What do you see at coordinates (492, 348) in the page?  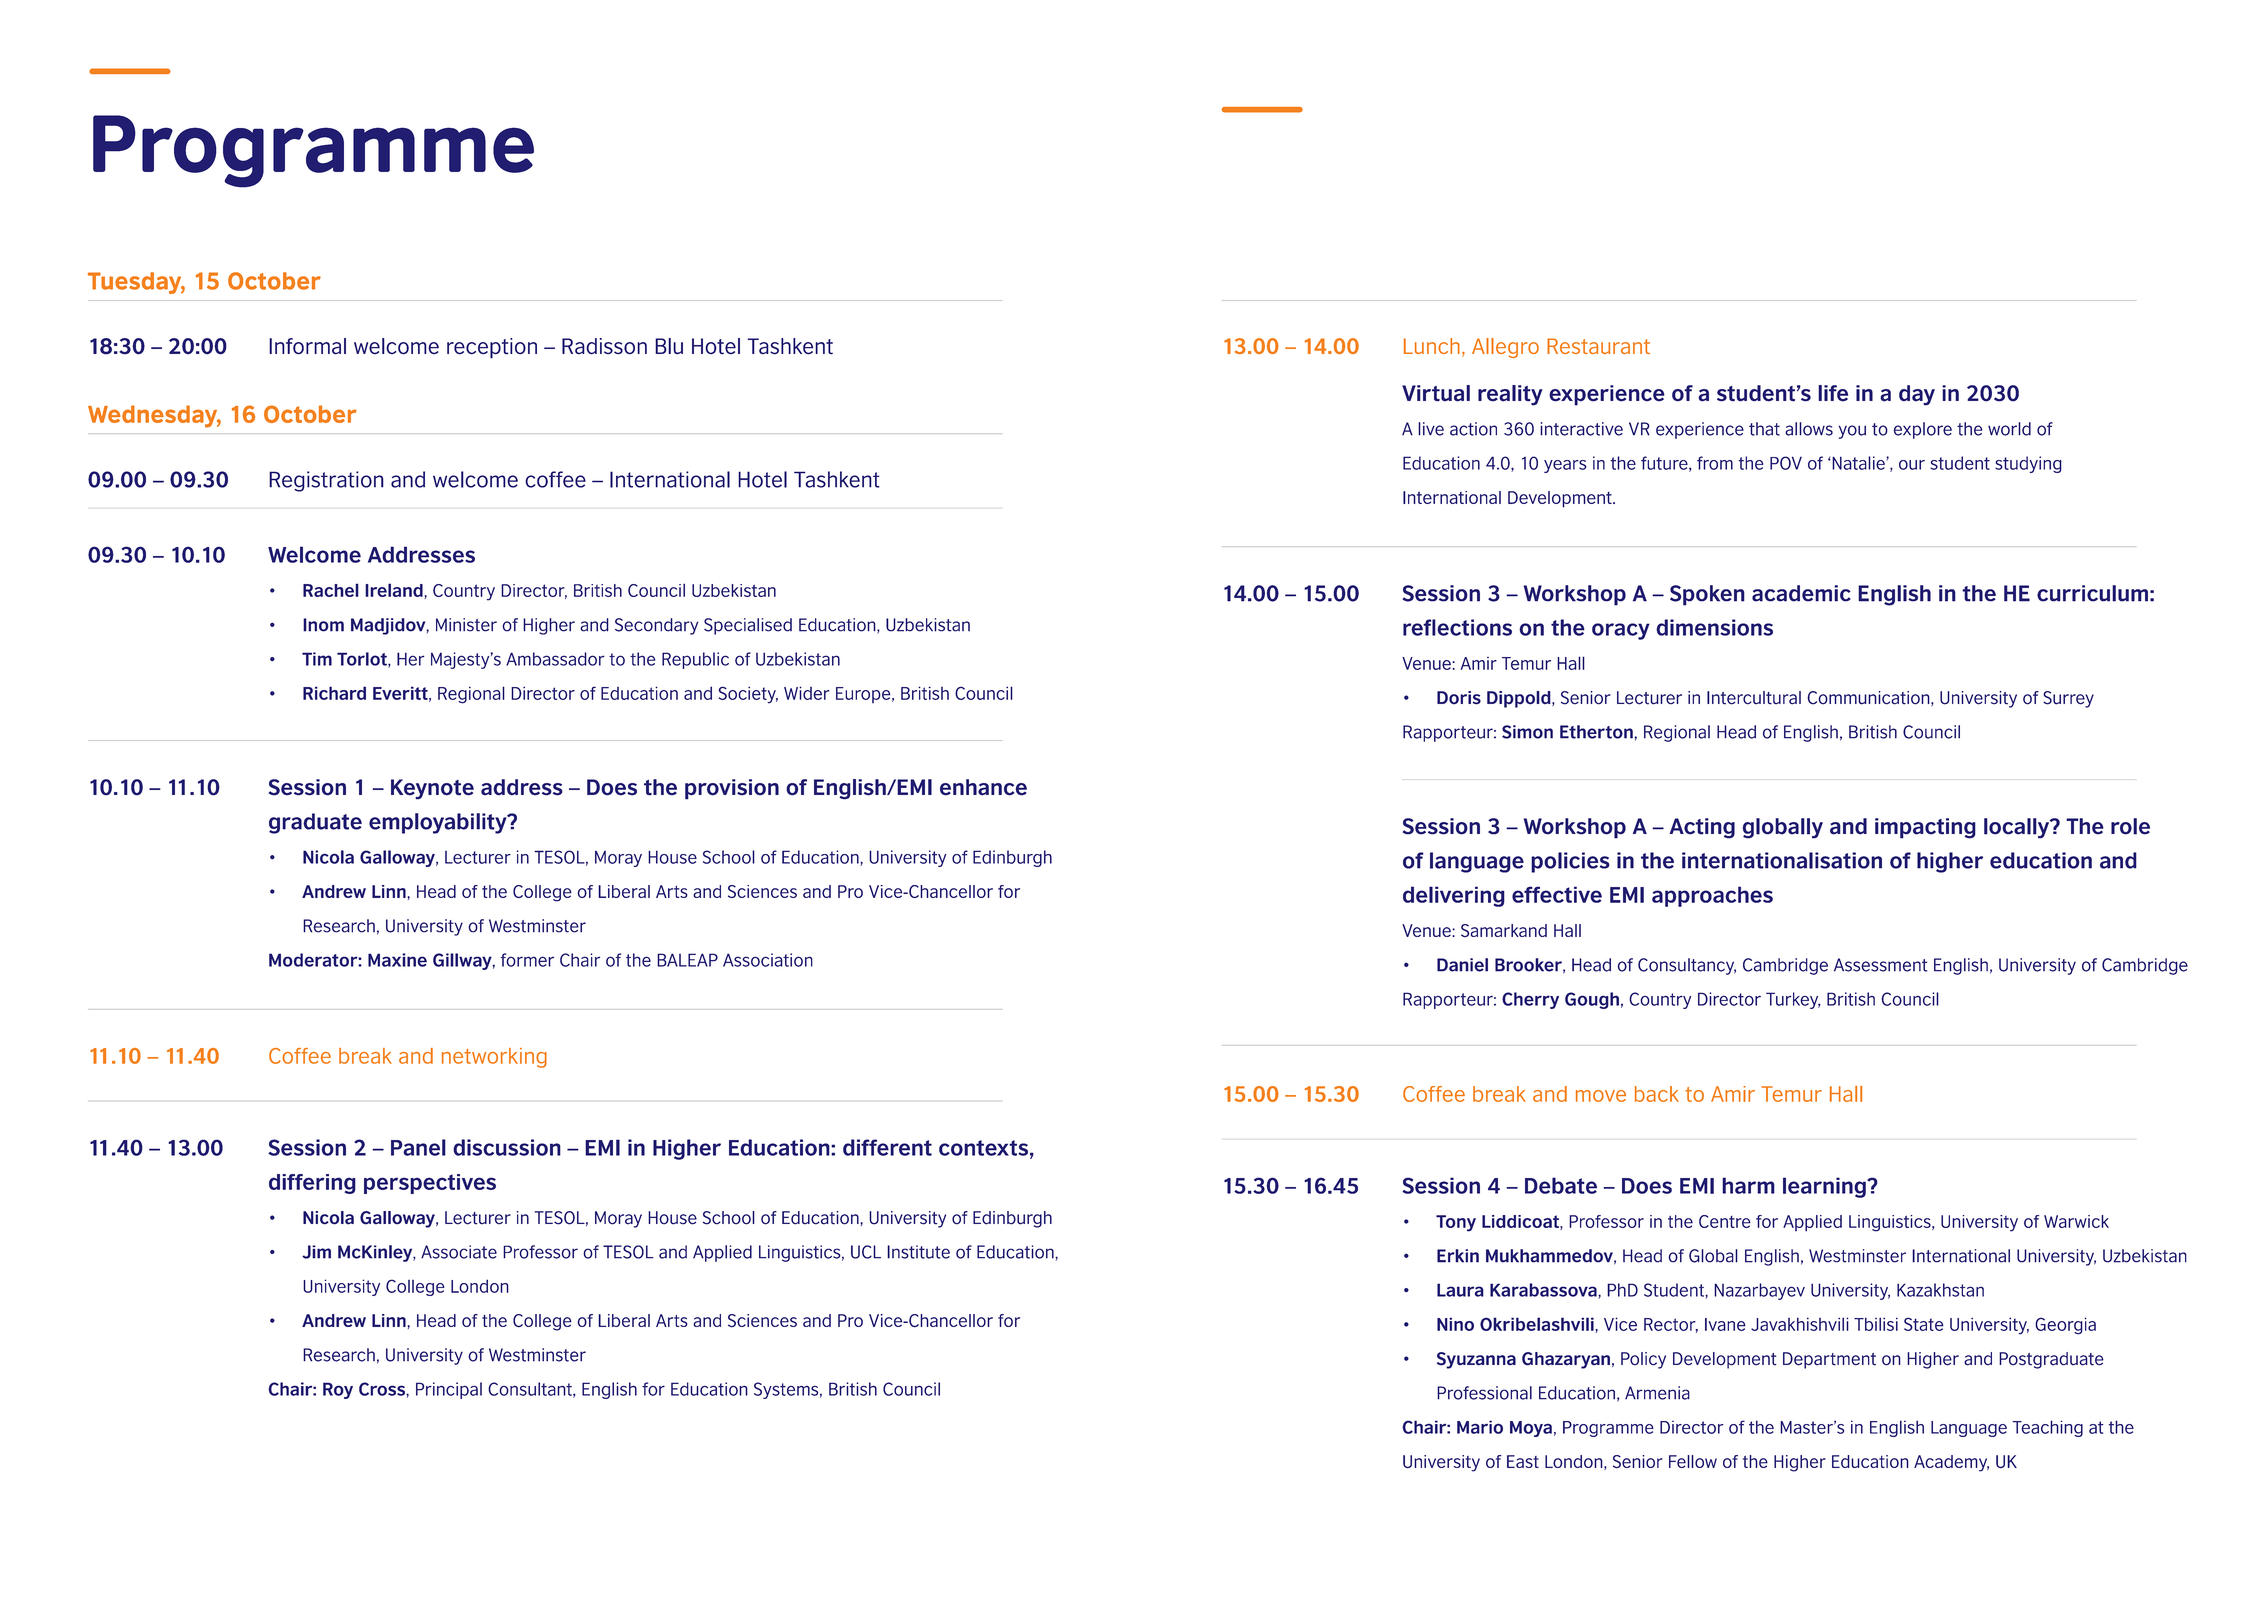 I see `reception` at bounding box center [492, 348].
